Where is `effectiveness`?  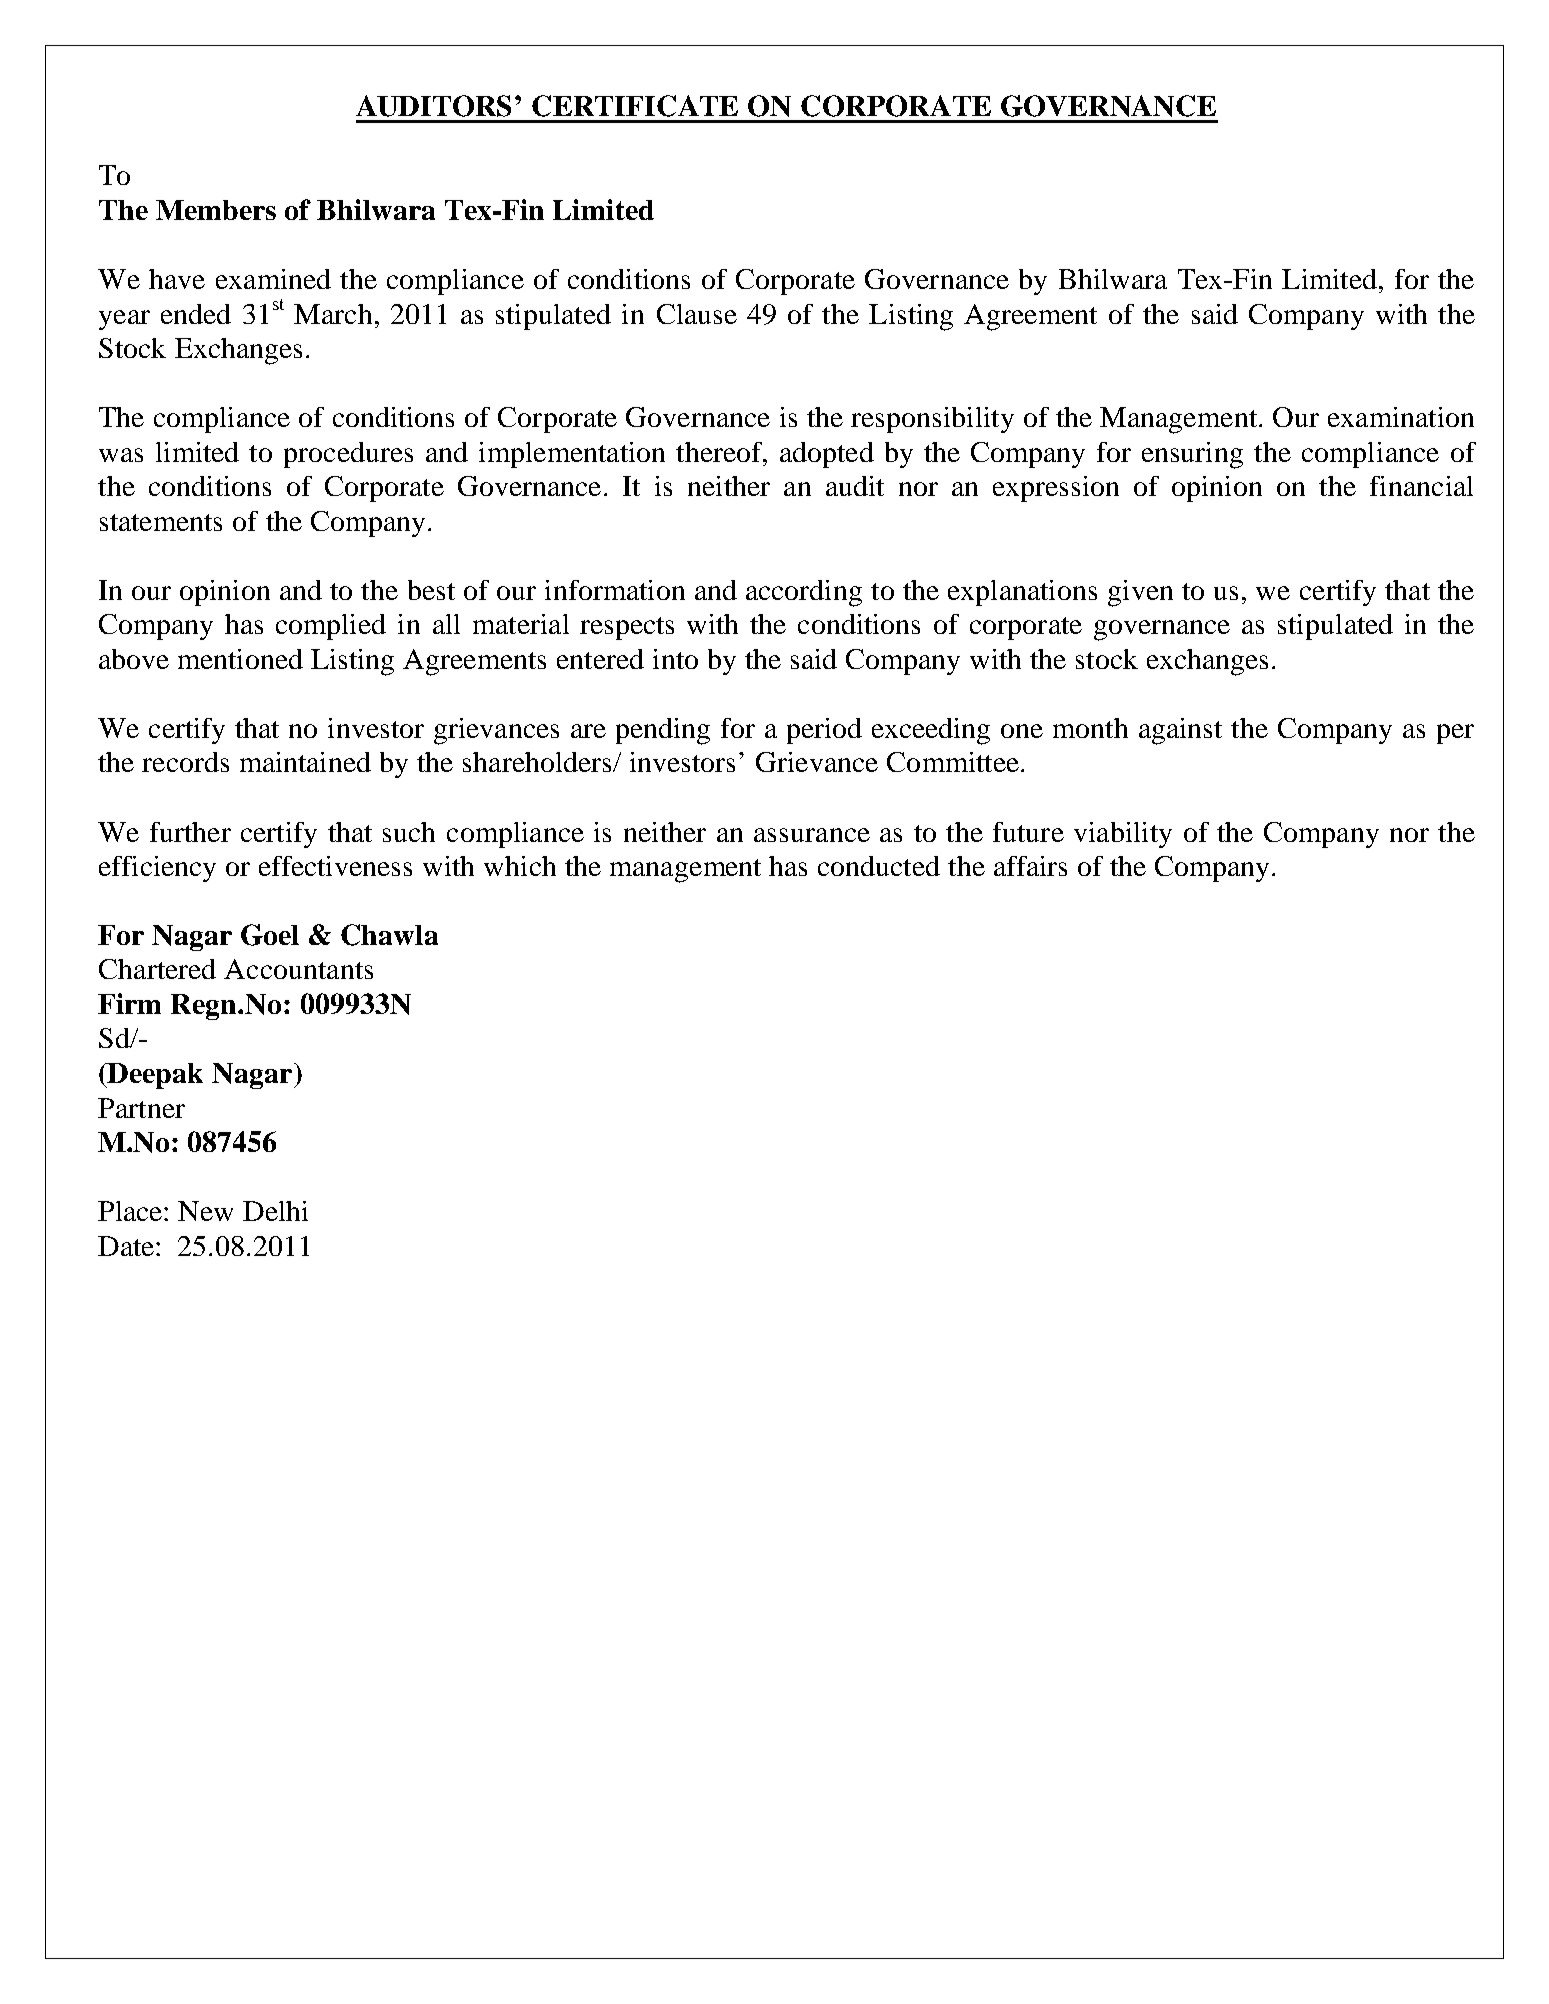
effectiveness is located at coordinates (335, 866).
